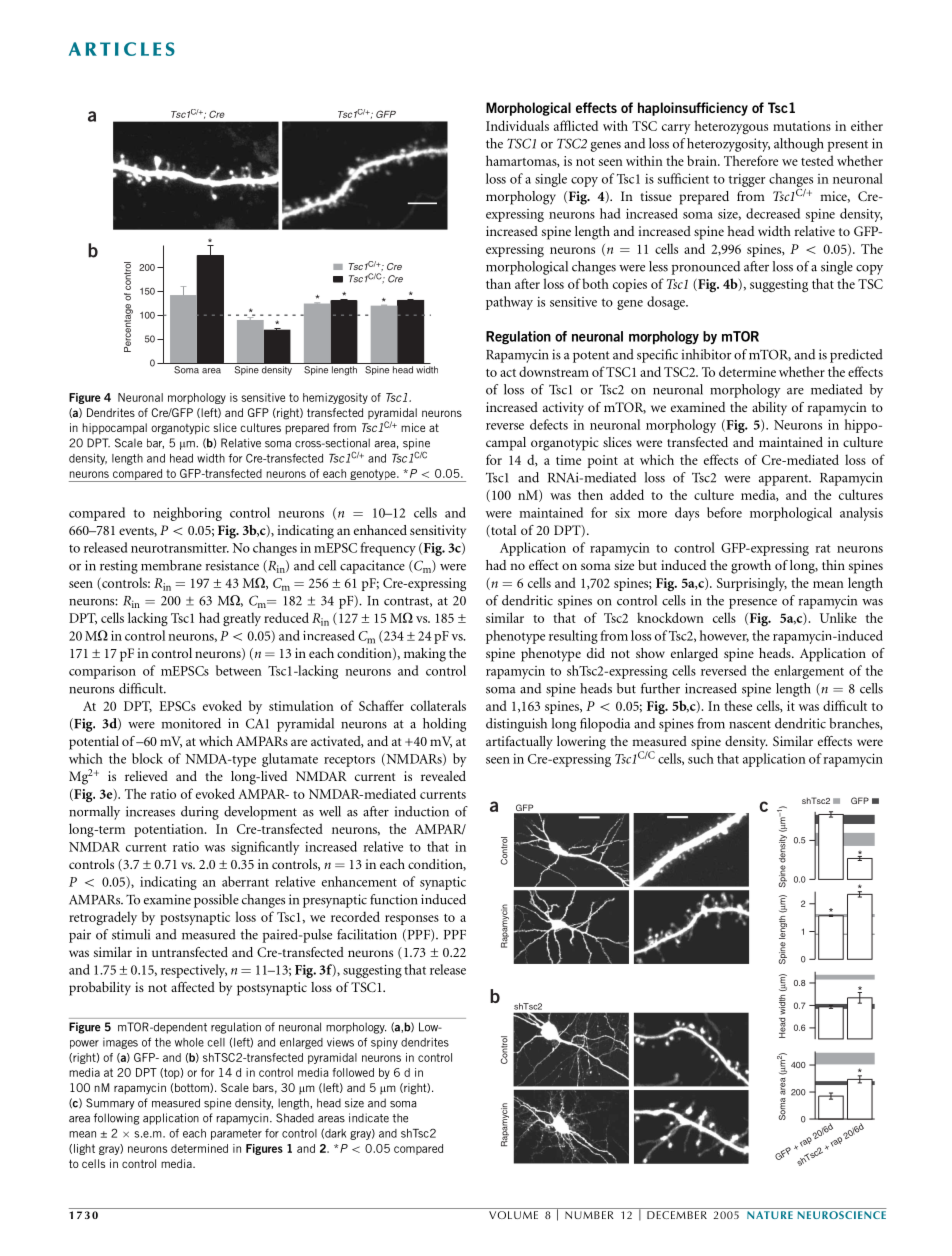 This screenshot has width=952, height=1256. Describe the element at coordinates (122, 49) in the screenshot. I see `ARTICLES` at that location.
